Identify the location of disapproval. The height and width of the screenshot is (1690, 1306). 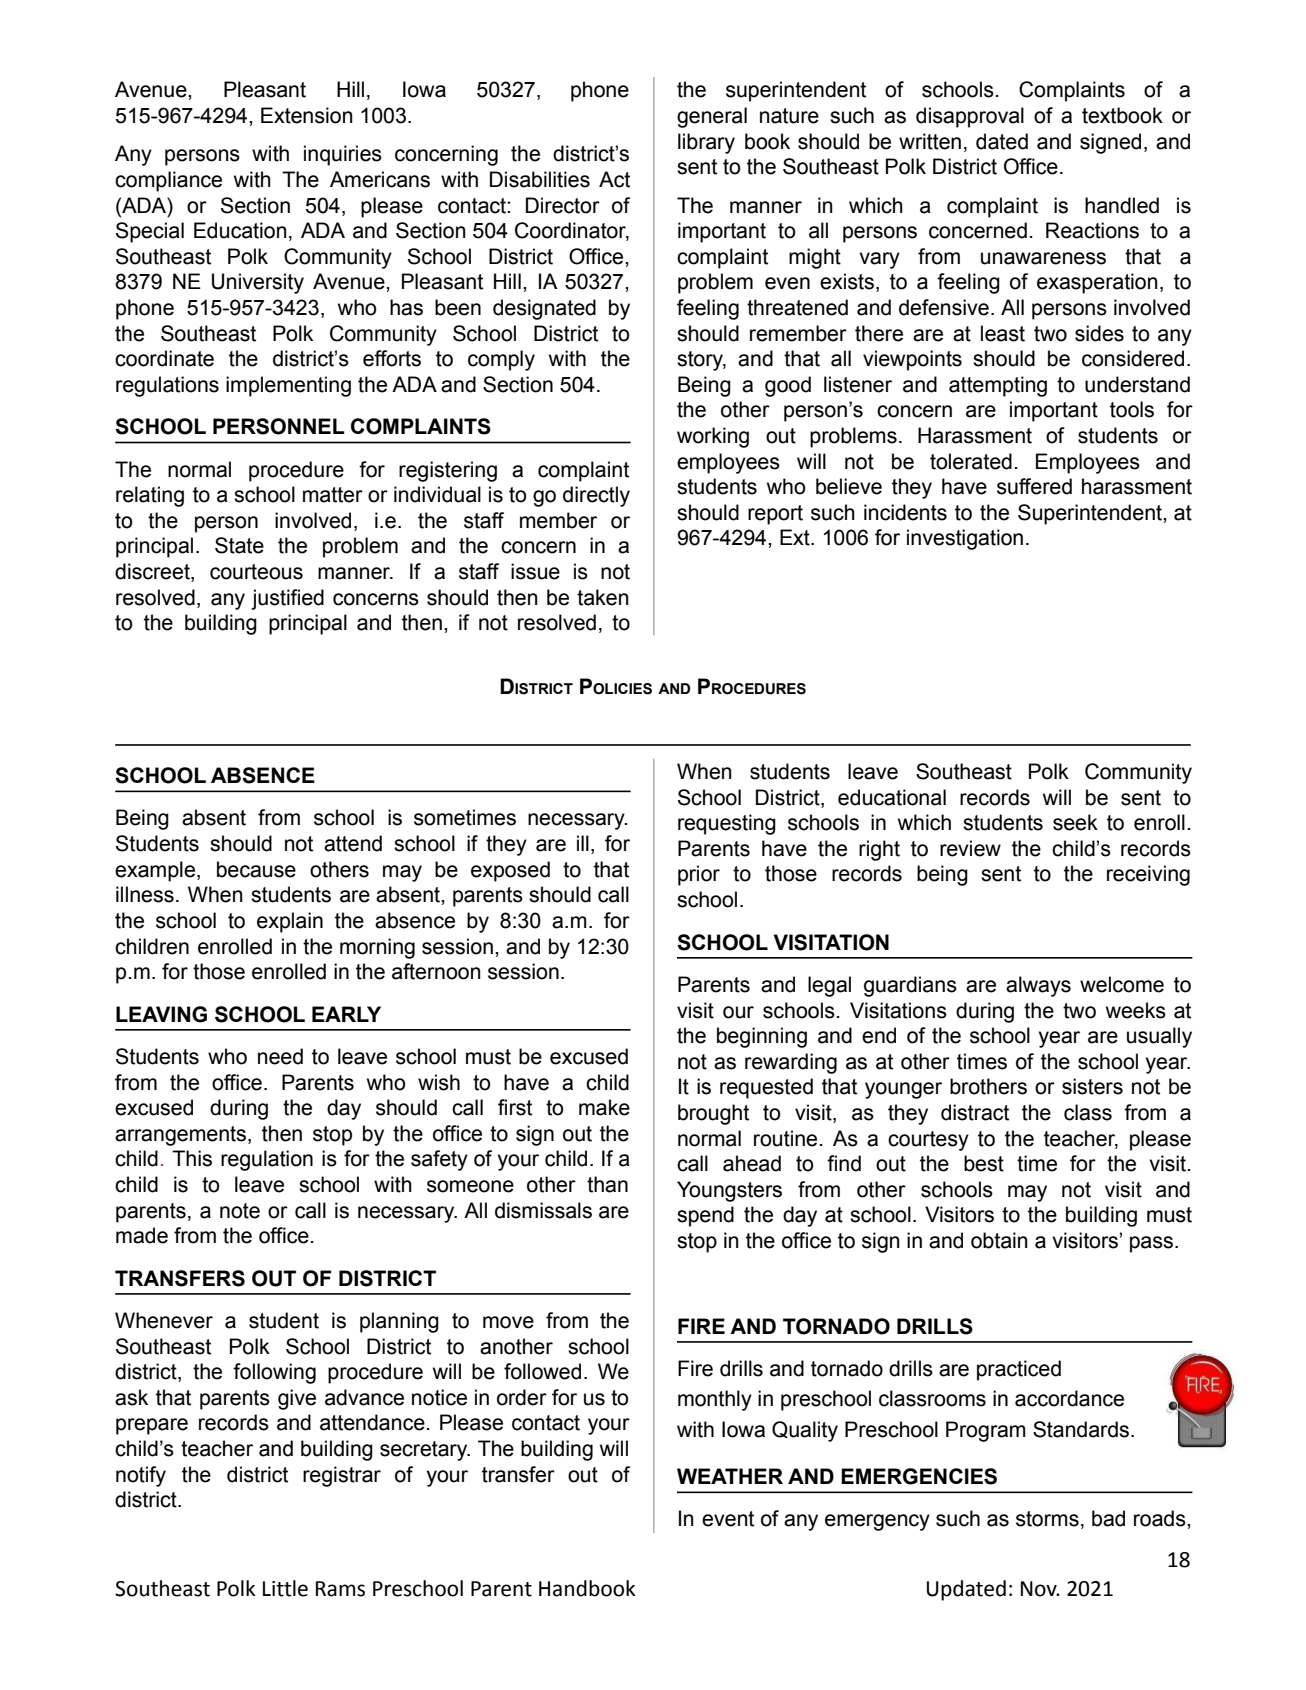
(970, 117).
